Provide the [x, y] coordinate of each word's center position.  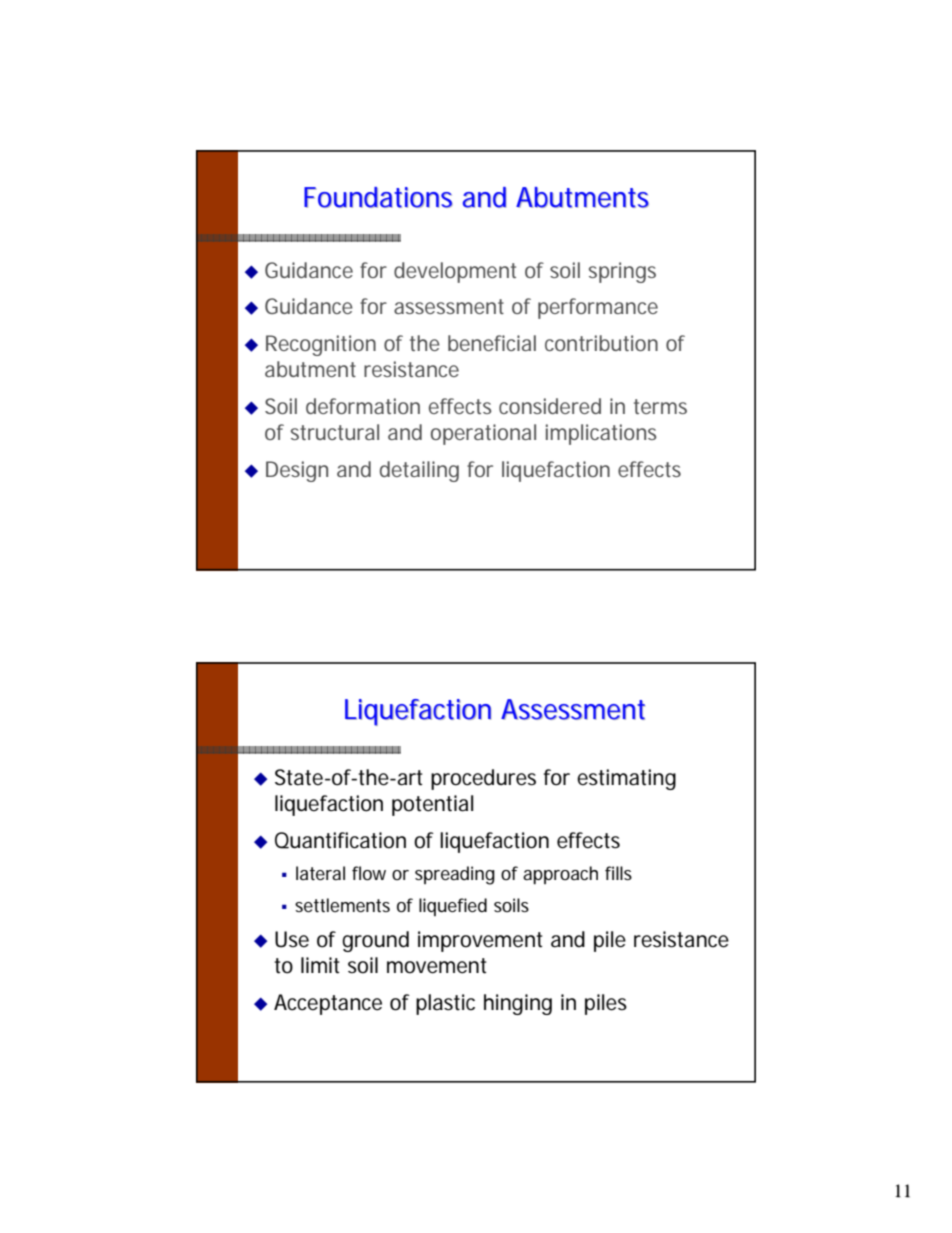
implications [601, 434]
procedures [483, 779]
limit [320, 965]
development [455, 272]
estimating [626, 779]
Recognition [321, 345]
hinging [518, 1004]
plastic [445, 1004]
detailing [419, 471]
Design [297, 471]
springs [622, 272]
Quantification [340, 840]
